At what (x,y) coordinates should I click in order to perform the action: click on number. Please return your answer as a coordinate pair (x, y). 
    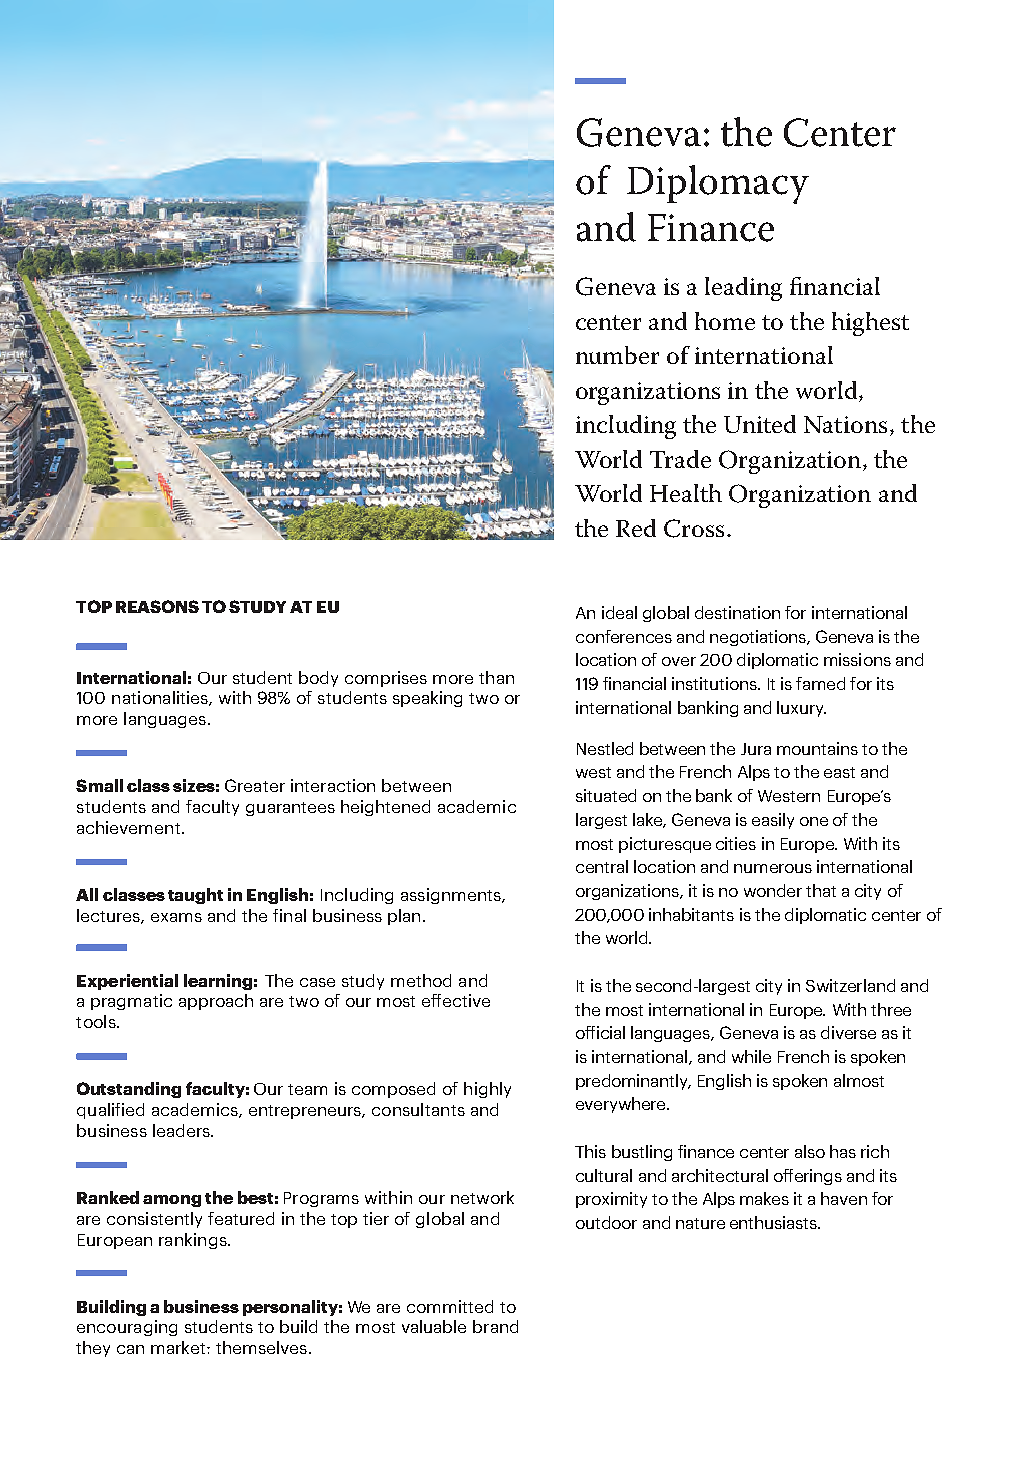
    Looking at the image, I should click on (617, 355).
